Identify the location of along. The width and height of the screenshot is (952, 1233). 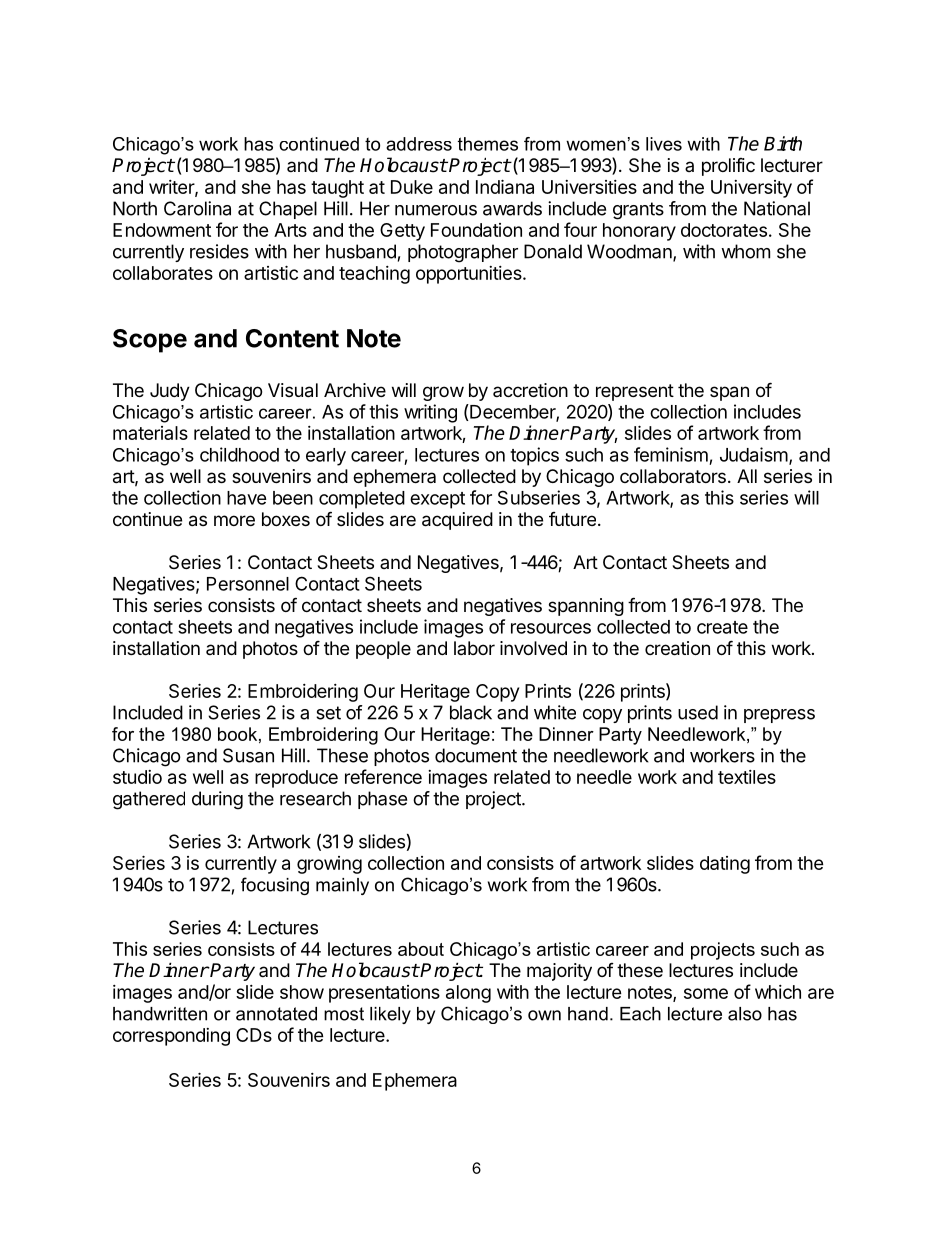
(468, 994).
